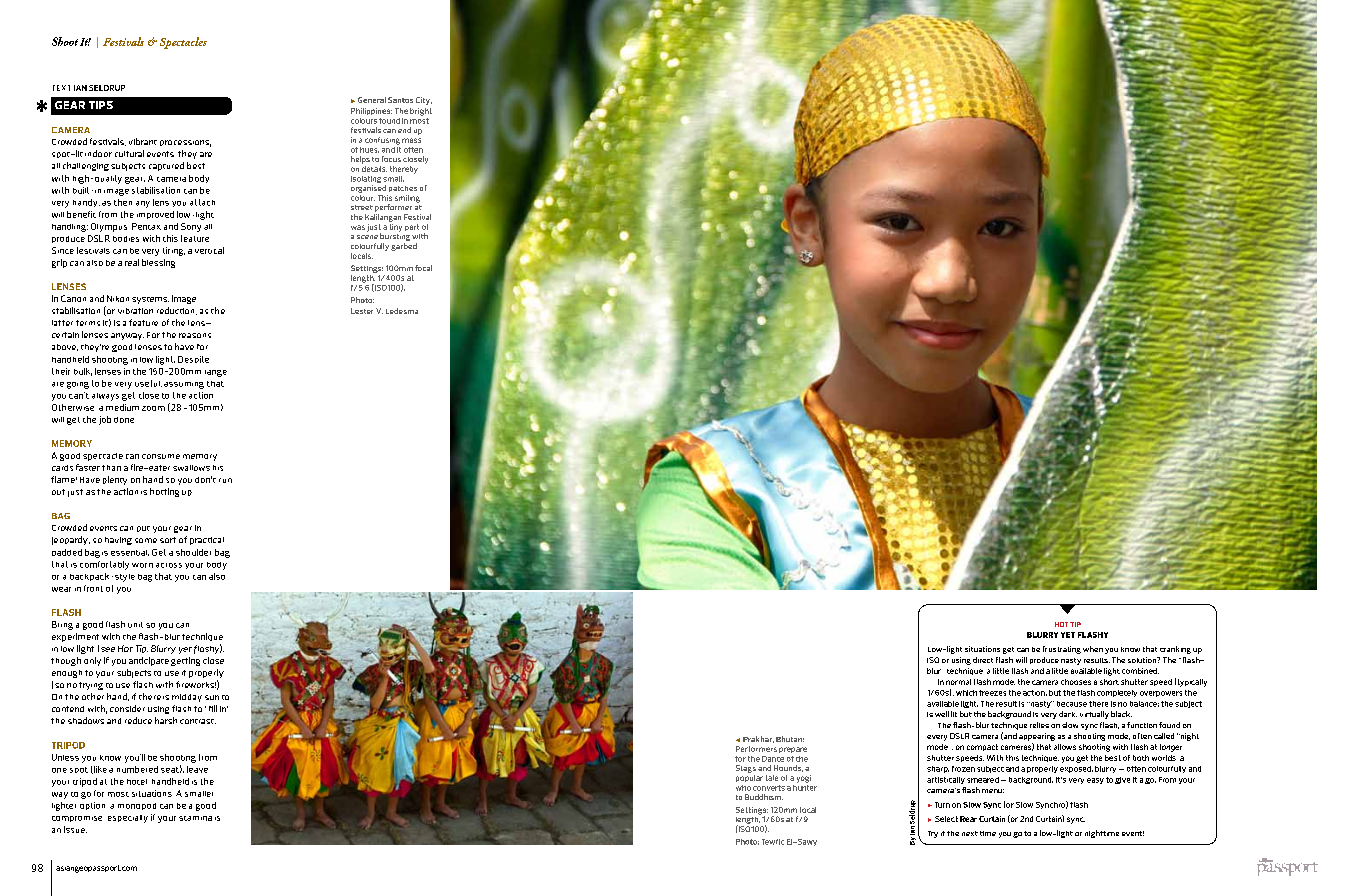  I want to click on who, so click(743, 788).
